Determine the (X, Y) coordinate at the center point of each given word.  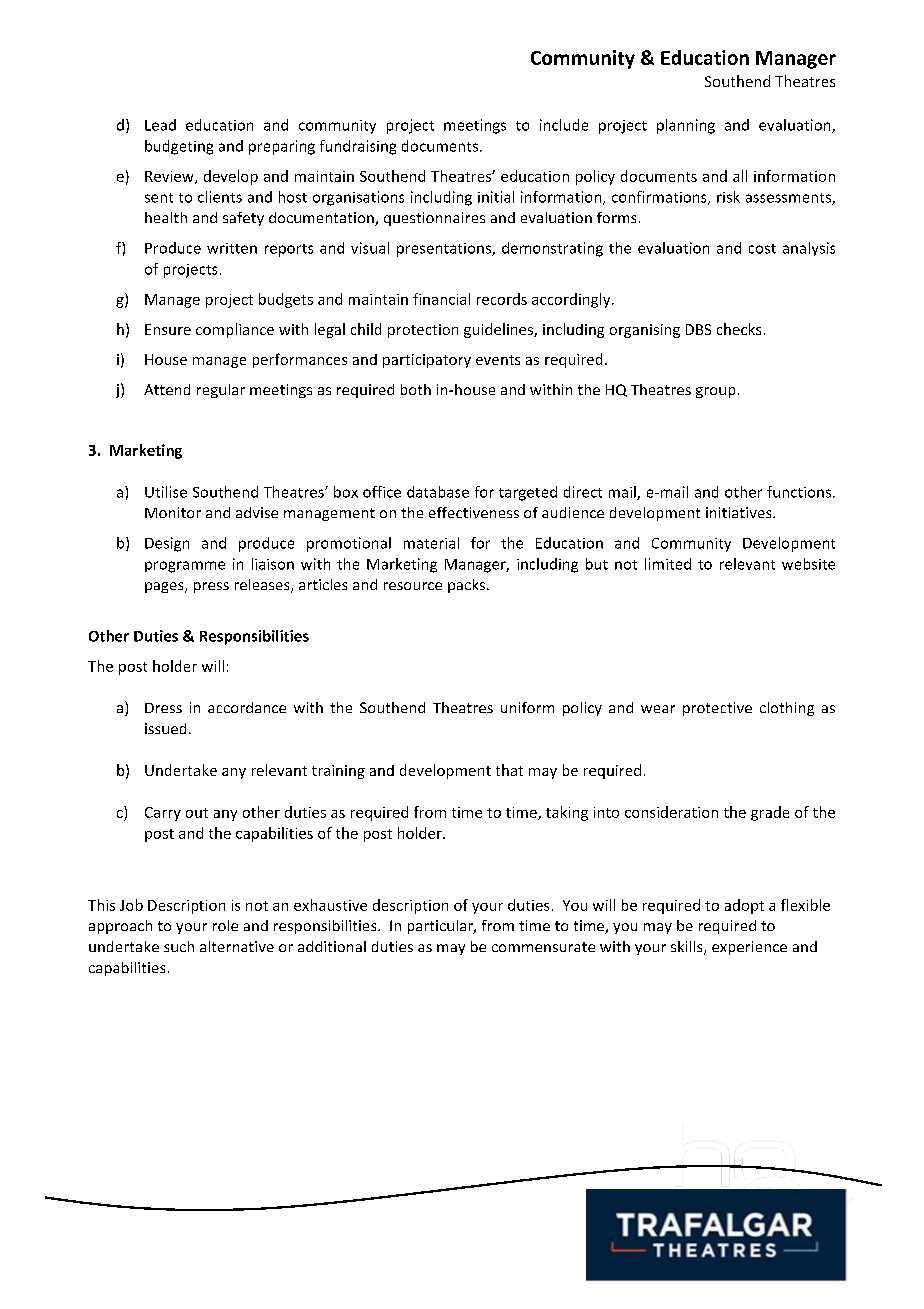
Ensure (168, 329)
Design (167, 544)
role (225, 925)
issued (165, 728)
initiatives (740, 512)
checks (739, 329)
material (431, 543)
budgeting (179, 147)
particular (441, 927)
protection (423, 331)
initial (496, 197)
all (740, 176)
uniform (527, 707)
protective (717, 709)
